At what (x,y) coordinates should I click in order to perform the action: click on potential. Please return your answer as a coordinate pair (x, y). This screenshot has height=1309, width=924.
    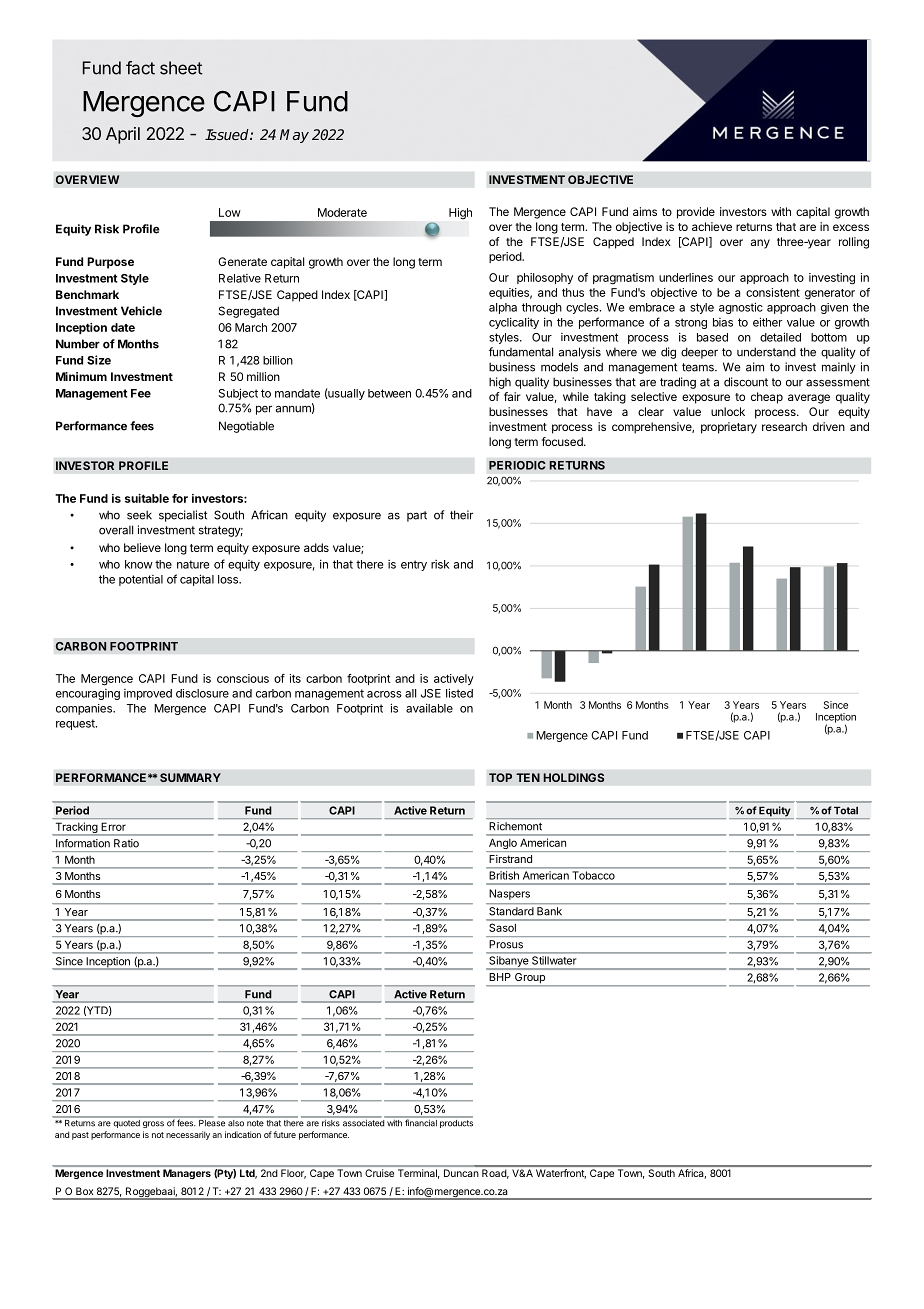
    Looking at the image, I should click on (141, 580).
